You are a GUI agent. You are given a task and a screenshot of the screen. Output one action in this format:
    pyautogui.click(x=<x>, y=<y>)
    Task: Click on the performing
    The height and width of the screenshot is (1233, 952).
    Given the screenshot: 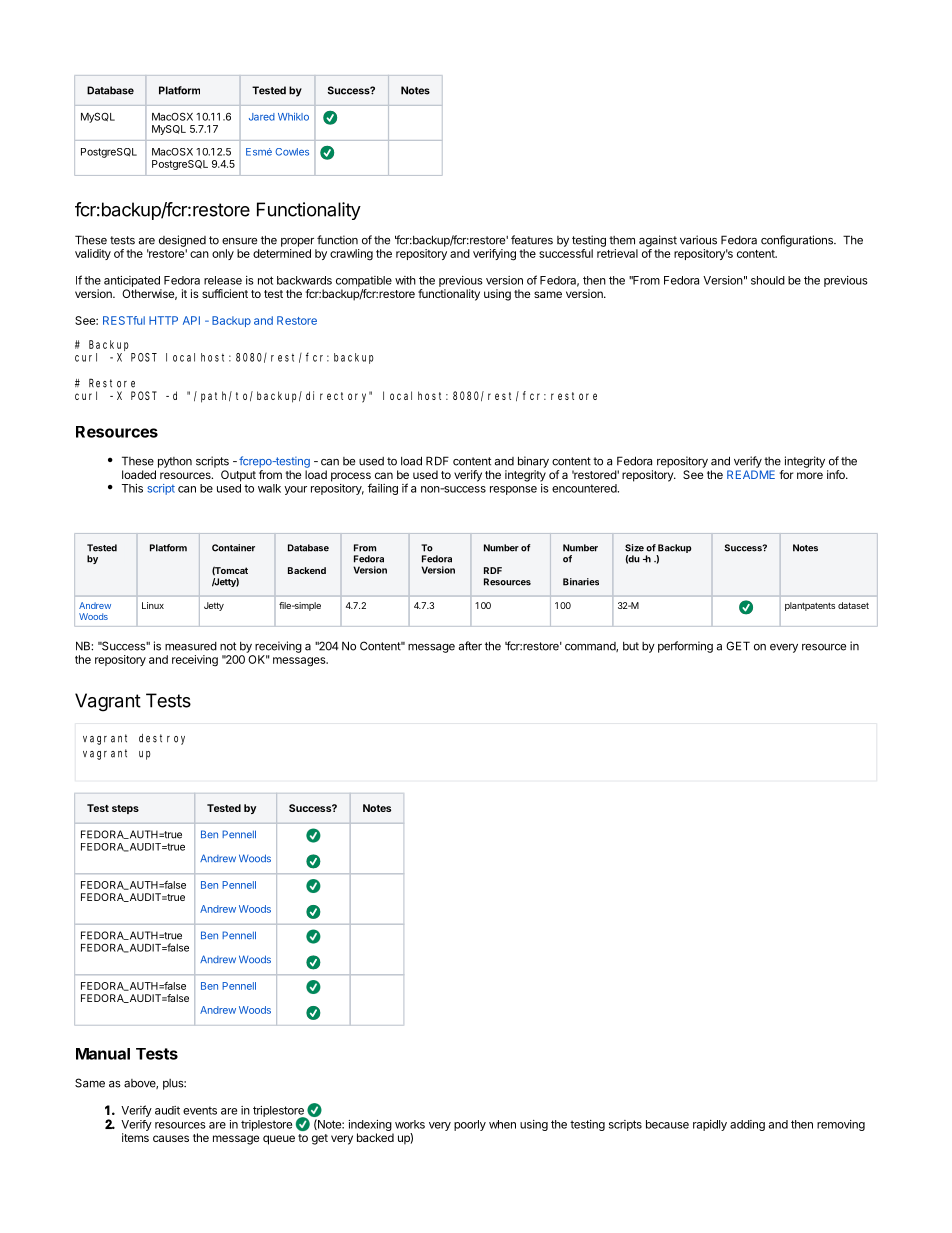 What is the action you would take?
    pyautogui.click(x=685, y=647)
